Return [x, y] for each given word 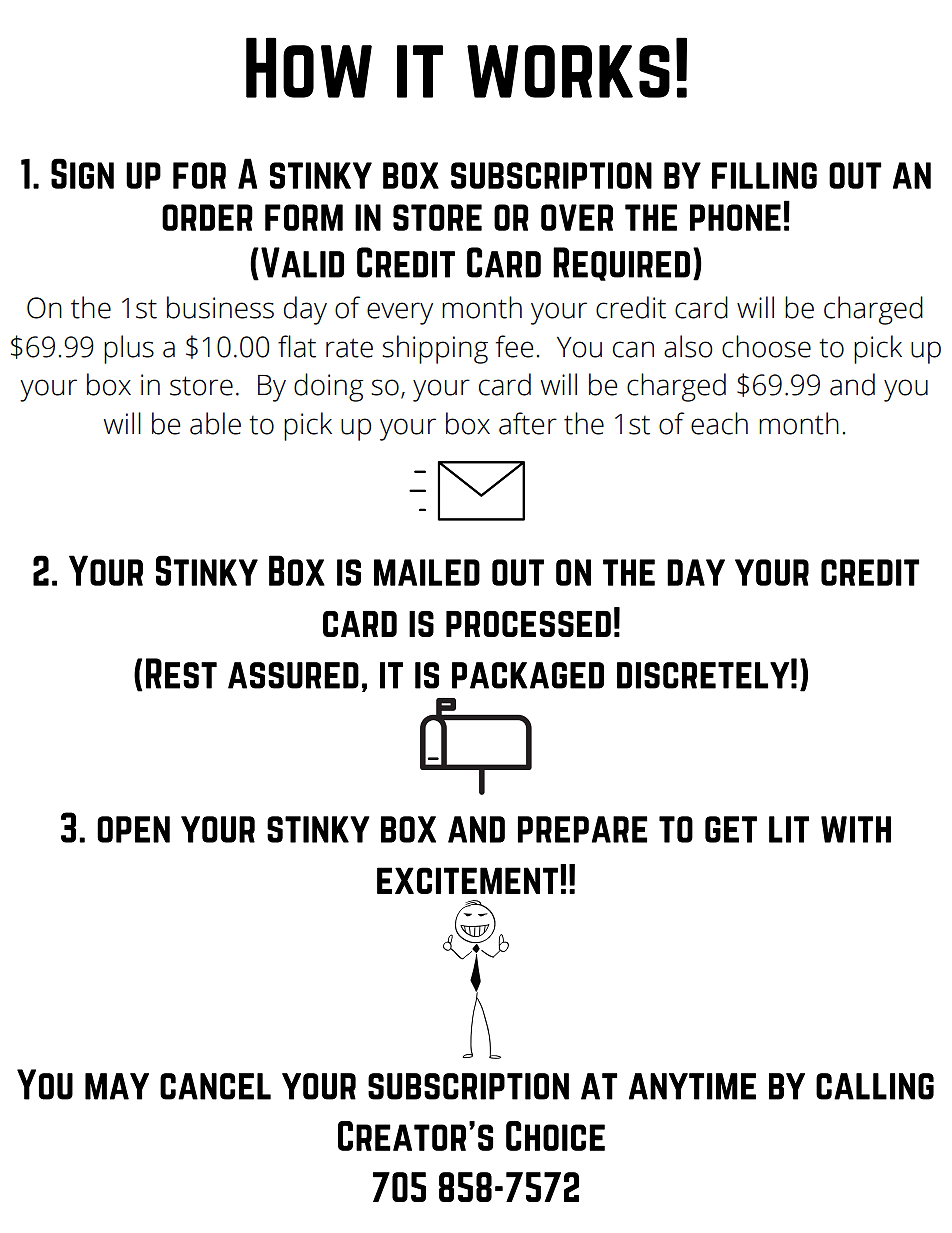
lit [789, 829]
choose [766, 346]
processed [528, 624]
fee [514, 346]
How [309, 67]
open [133, 829]
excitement [467, 880]
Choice [555, 1136]
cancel [215, 1086]
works [568, 71]
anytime [692, 1086]
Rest [181, 673]
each [719, 423]
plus [129, 349]
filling [764, 175]
